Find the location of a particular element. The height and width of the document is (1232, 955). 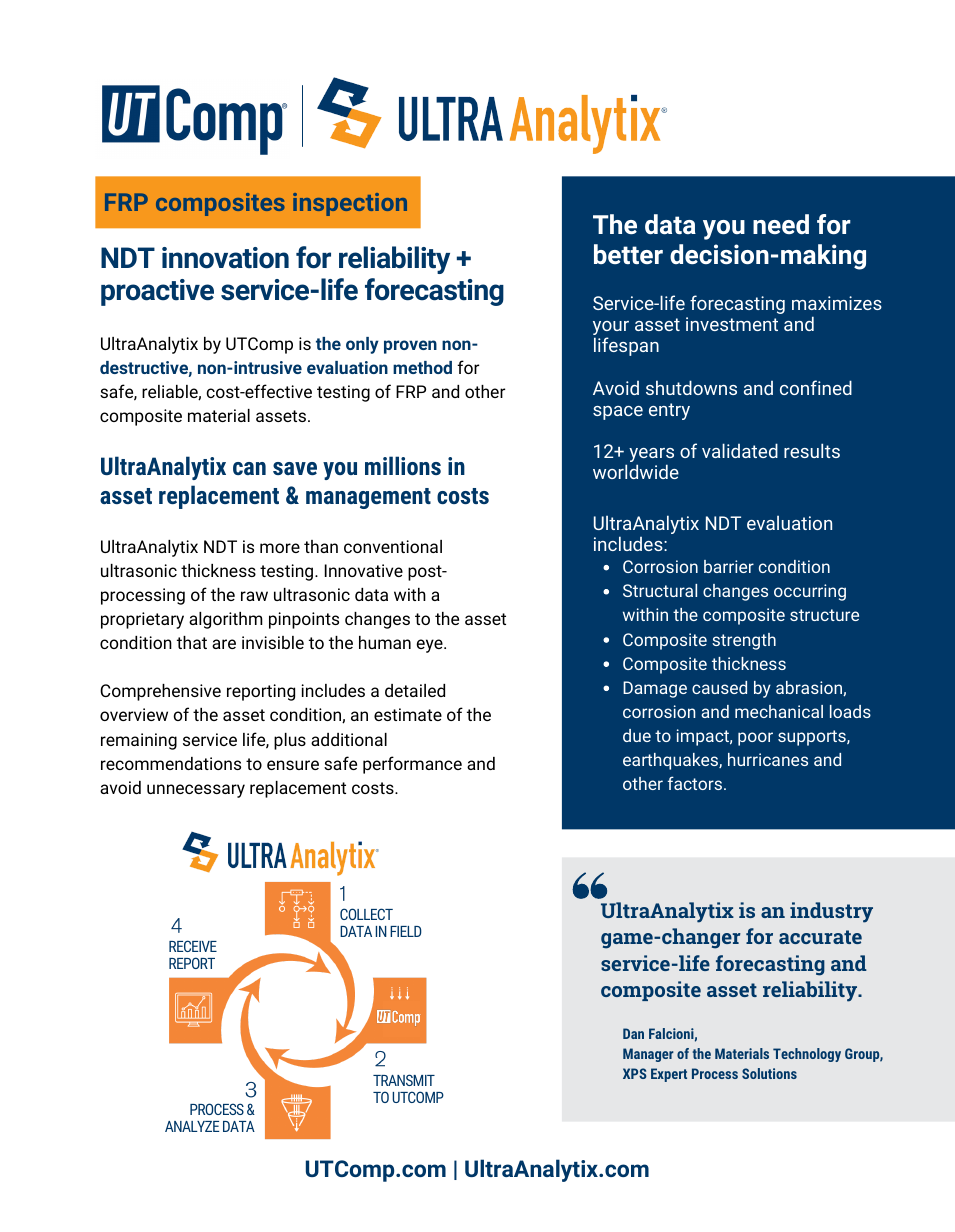

are is located at coordinates (224, 644).
